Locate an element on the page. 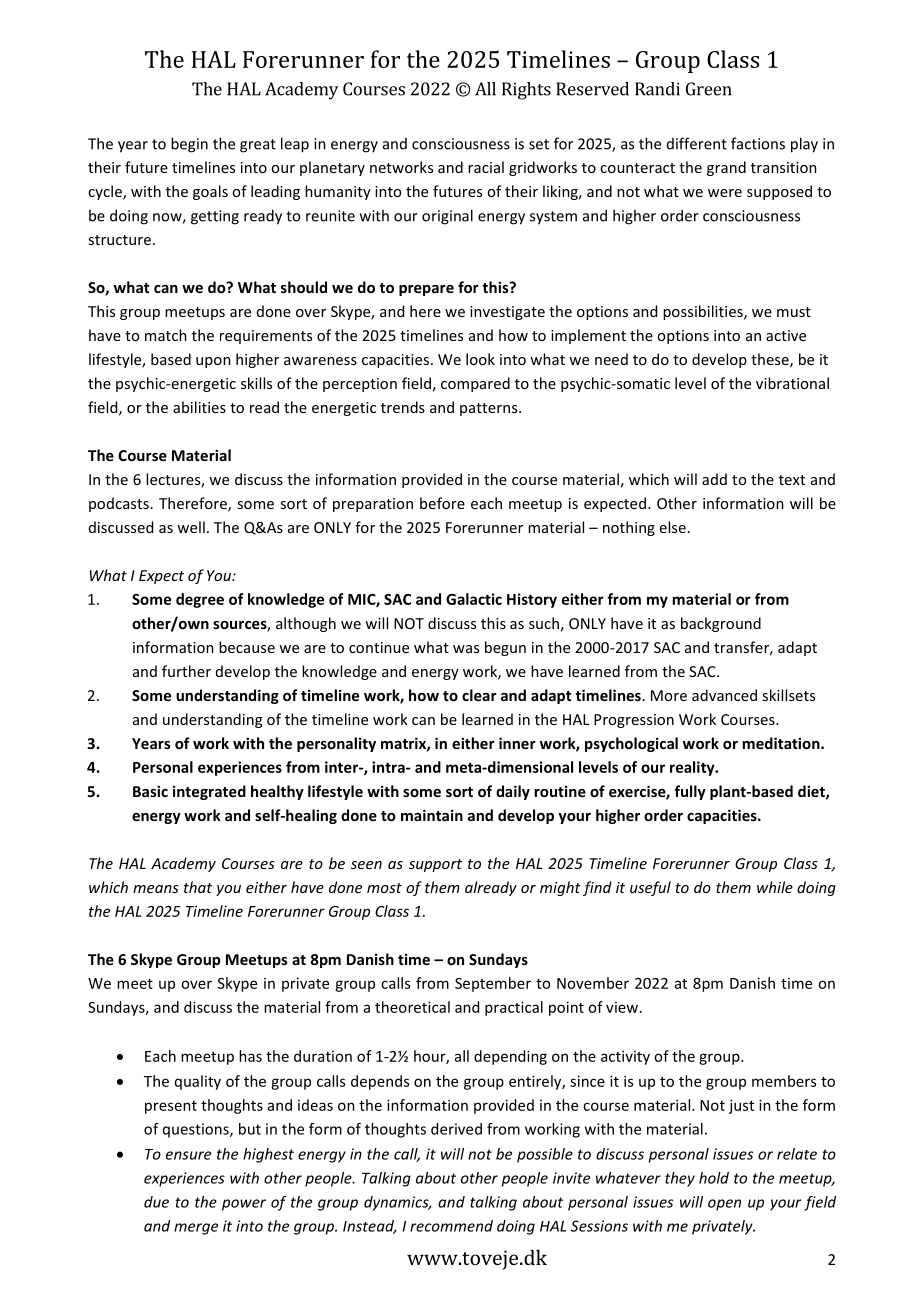 This document has width=924, height=1308. background is located at coordinates (721, 624).
